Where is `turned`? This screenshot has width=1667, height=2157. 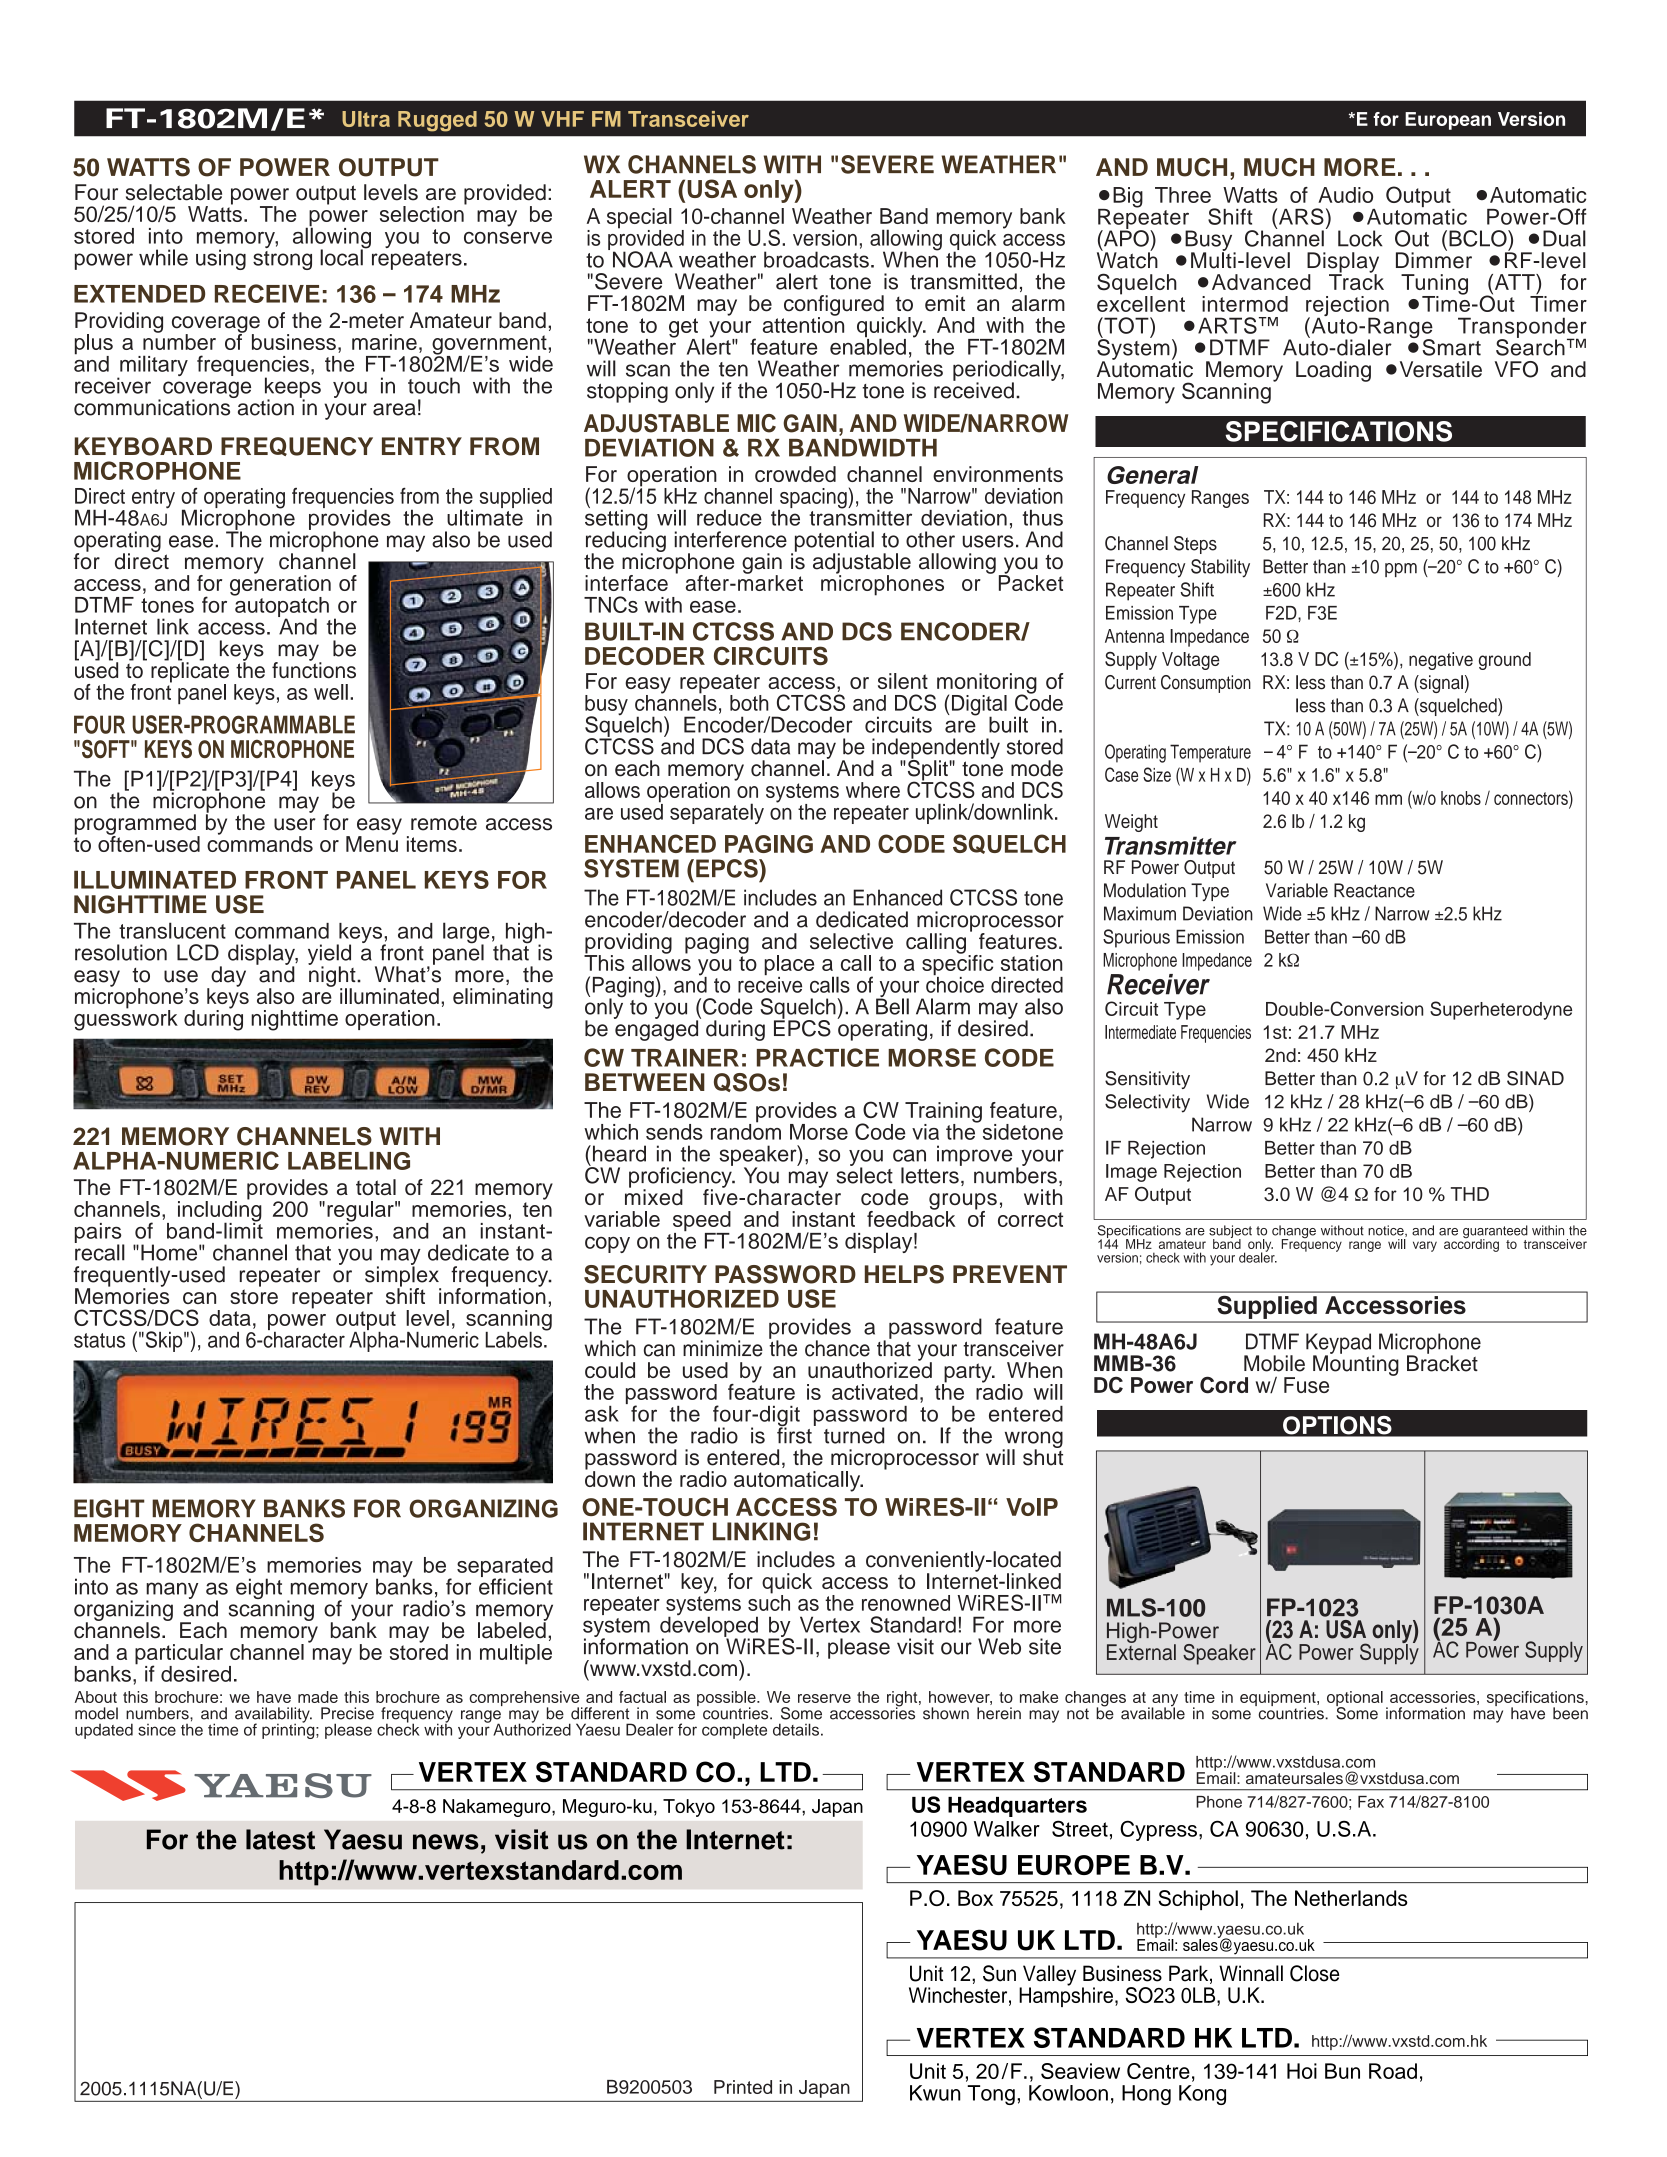 turned is located at coordinates (854, 1435).
